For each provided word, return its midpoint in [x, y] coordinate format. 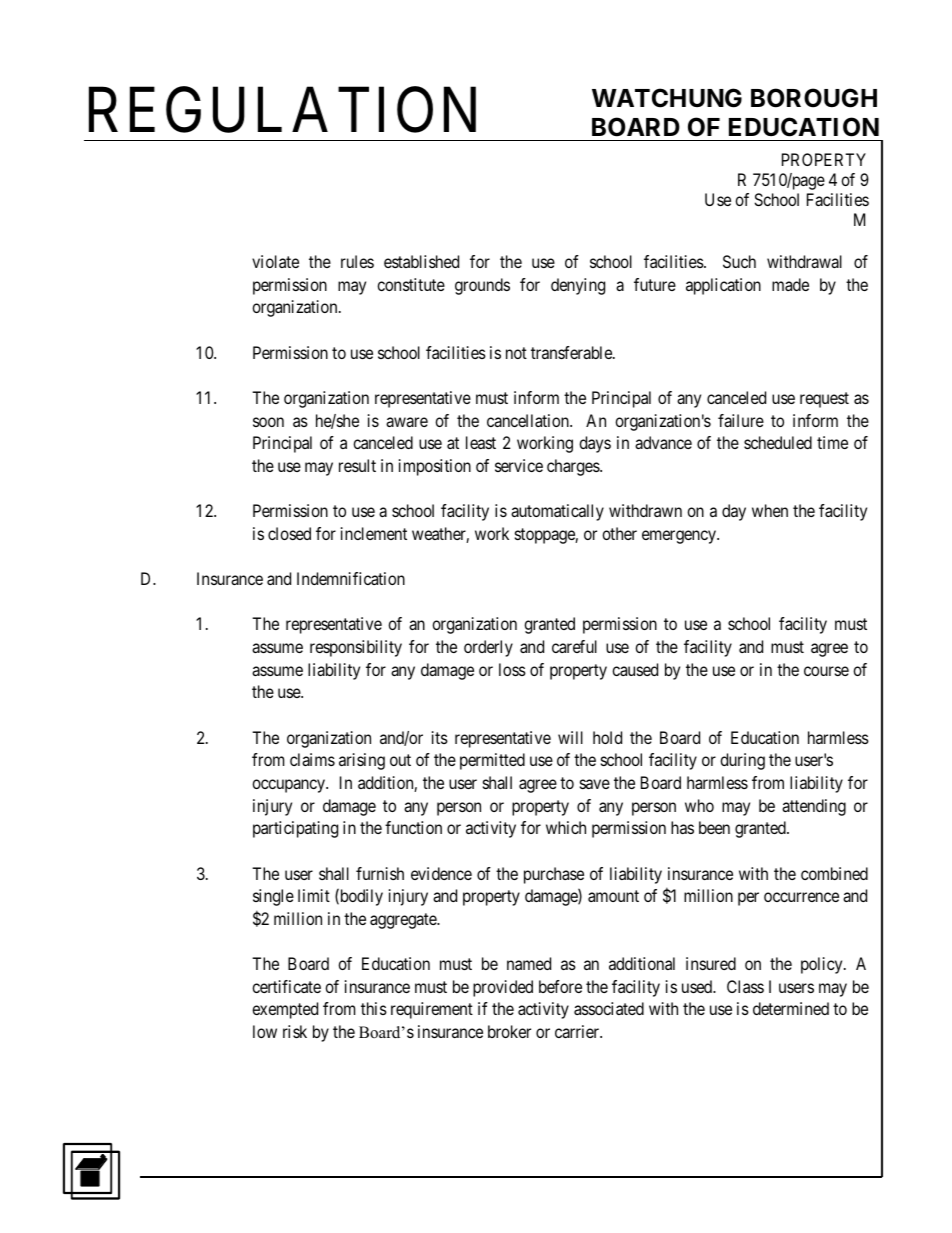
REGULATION [282, 110]
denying [578, 286]
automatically [557, 512]
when [770, 510]
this [374, 1008]
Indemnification [351, 578]
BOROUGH [814, 98]
